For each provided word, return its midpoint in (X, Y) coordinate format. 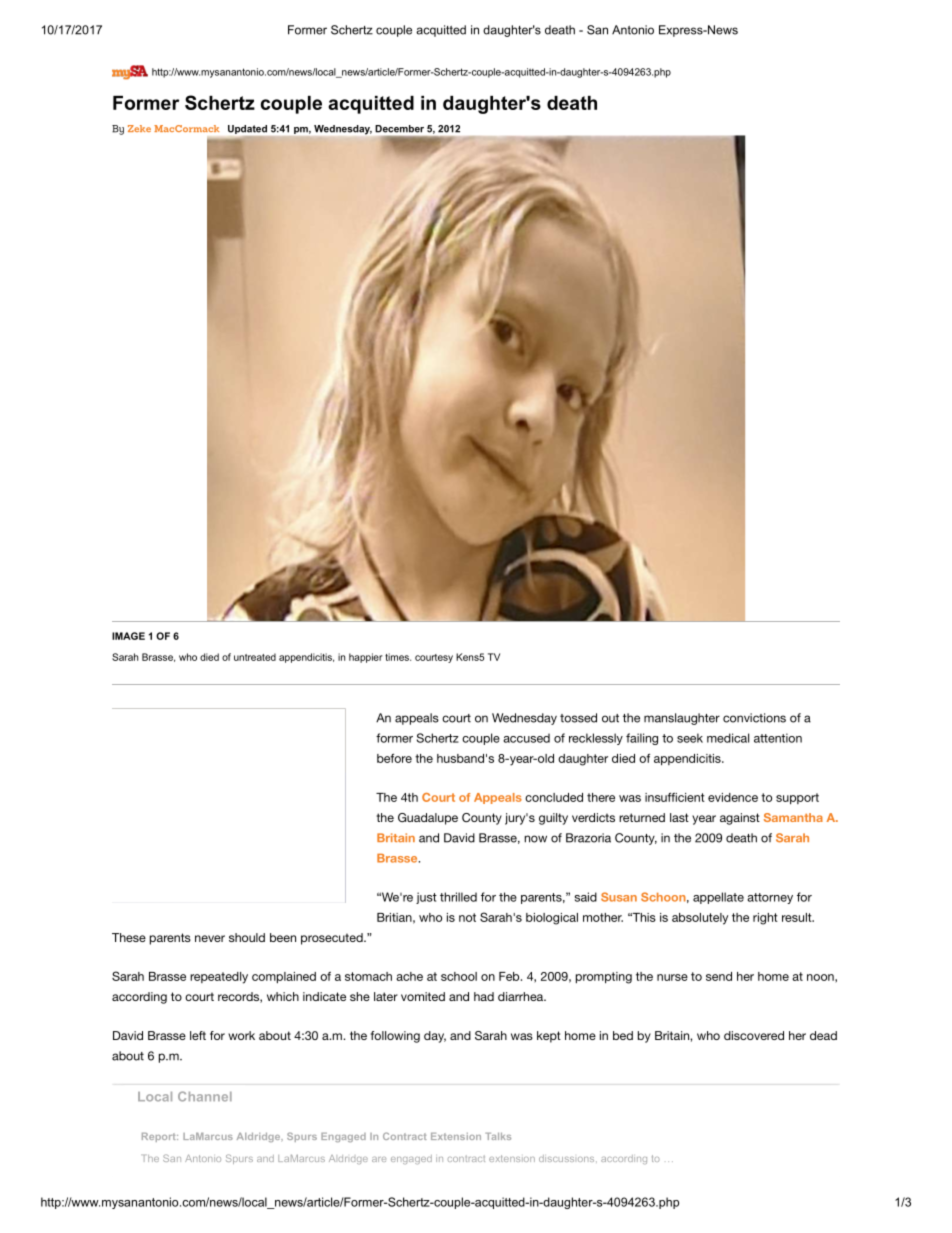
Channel (205, 1096)
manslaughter (682, 719)
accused (526, 738)
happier (366, 658)
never (210, 938)
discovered (754, 1035)
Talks (498, 1136)
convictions (754, 718)
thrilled (458, 897)
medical (728, 738)
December (399, 129)
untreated (255, 657)
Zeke (139, 128)
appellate (718, 898)
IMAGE (128, 636)
